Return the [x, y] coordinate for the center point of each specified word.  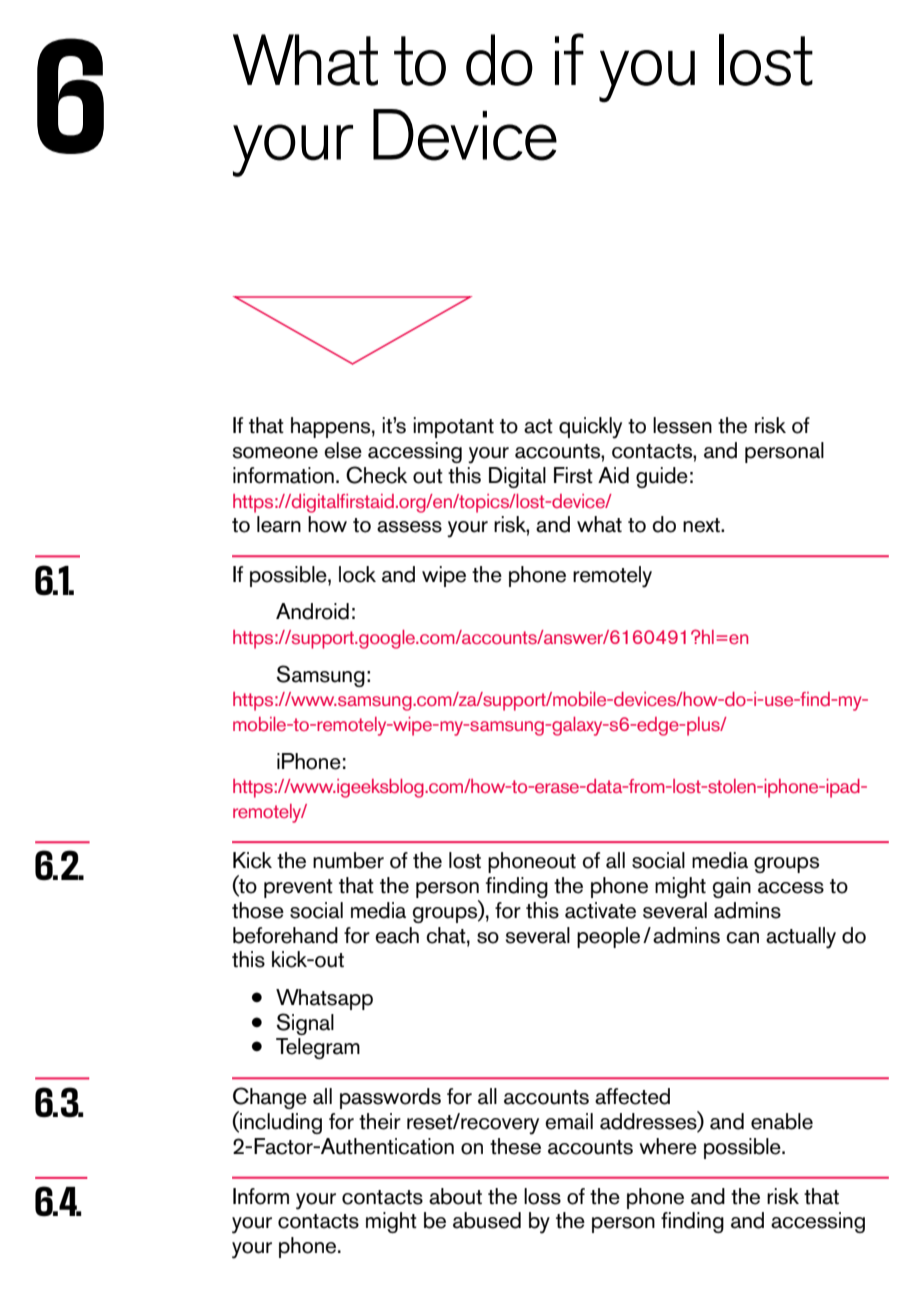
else [343, 450]
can [742, 938]
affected [632, 1096]
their [380, 1121]
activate [600, 910]
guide [662, 477]
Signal [305, 1024]
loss [542, 1196]
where [668, 1146]
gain [732, 887]
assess [409, 527]
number [348, 860]
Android [312, 611]
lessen [682, 425]
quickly [590, 428]
